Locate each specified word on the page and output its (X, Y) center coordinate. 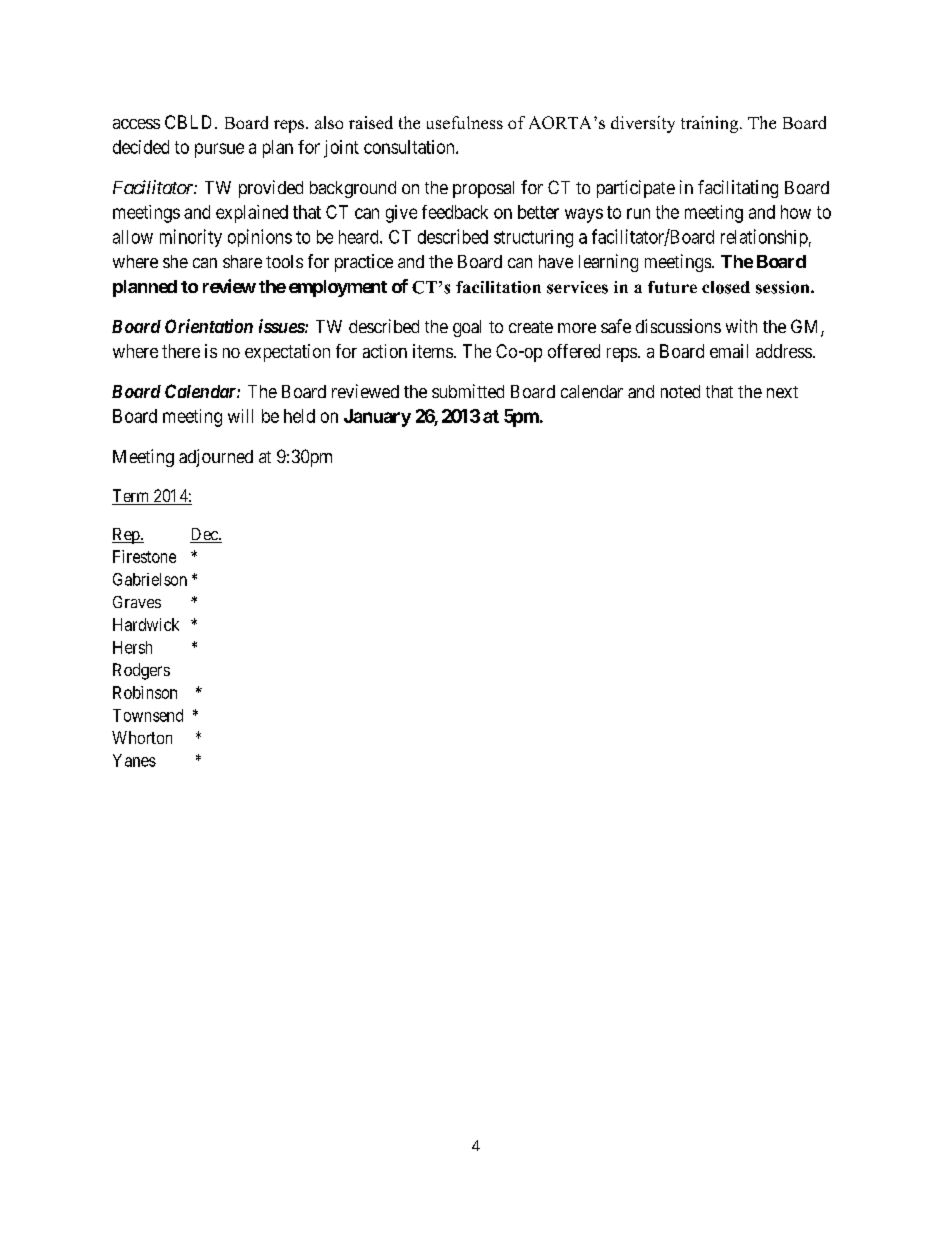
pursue (219, 150)
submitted (468, 391)
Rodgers (141, 671)
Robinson (145, 692)
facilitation (498, 287)
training (711, 124)
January (377, 418)
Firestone (144, 556)
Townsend (148, 715)
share (242, 261)
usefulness (465, 122)
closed (726, 287)
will (240, 416)
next (782, 392)
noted (680, 391)
